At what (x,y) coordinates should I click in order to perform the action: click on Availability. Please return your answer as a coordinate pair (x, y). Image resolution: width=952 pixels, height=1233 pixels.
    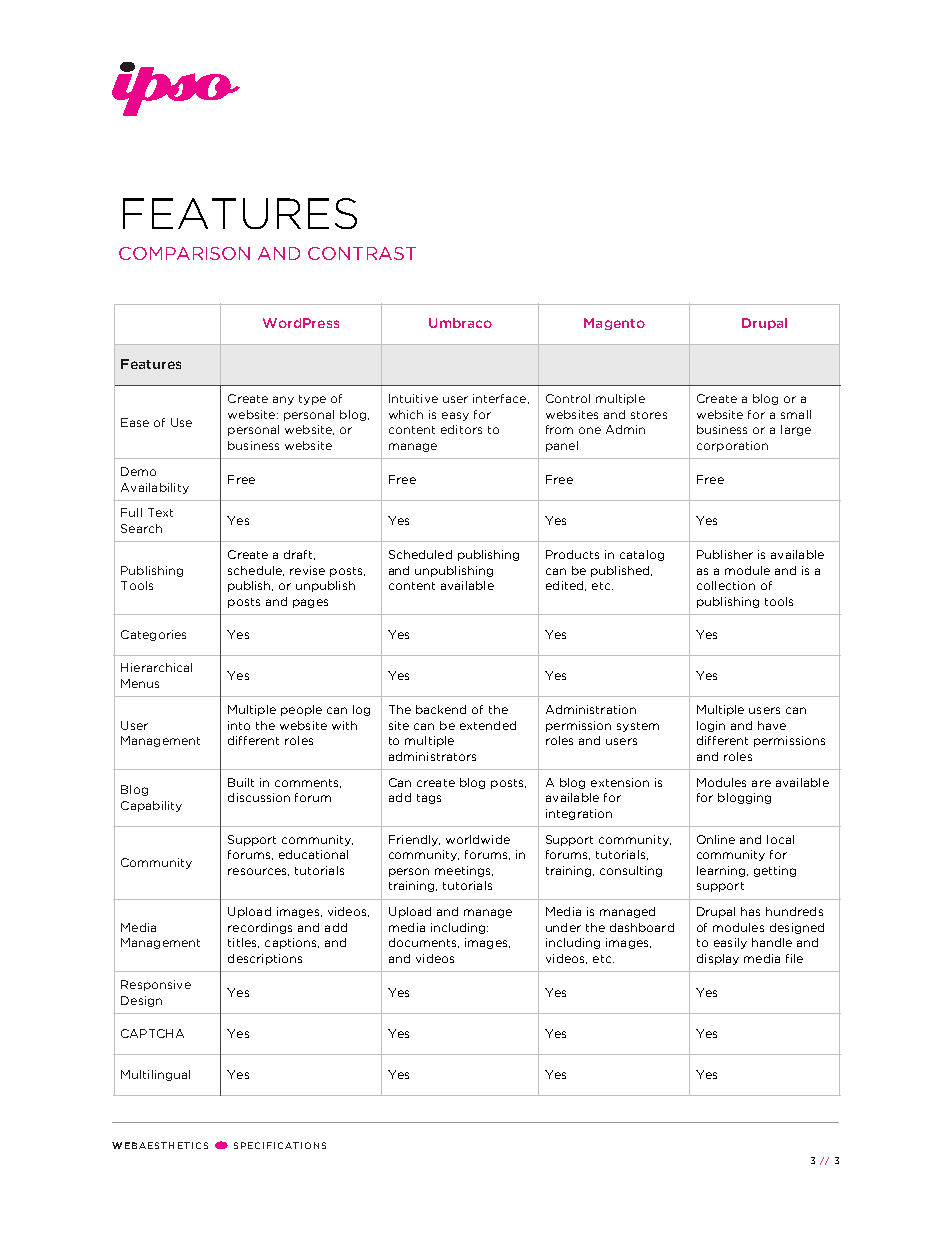
    Looking at the image, I should click on (155, 488).
